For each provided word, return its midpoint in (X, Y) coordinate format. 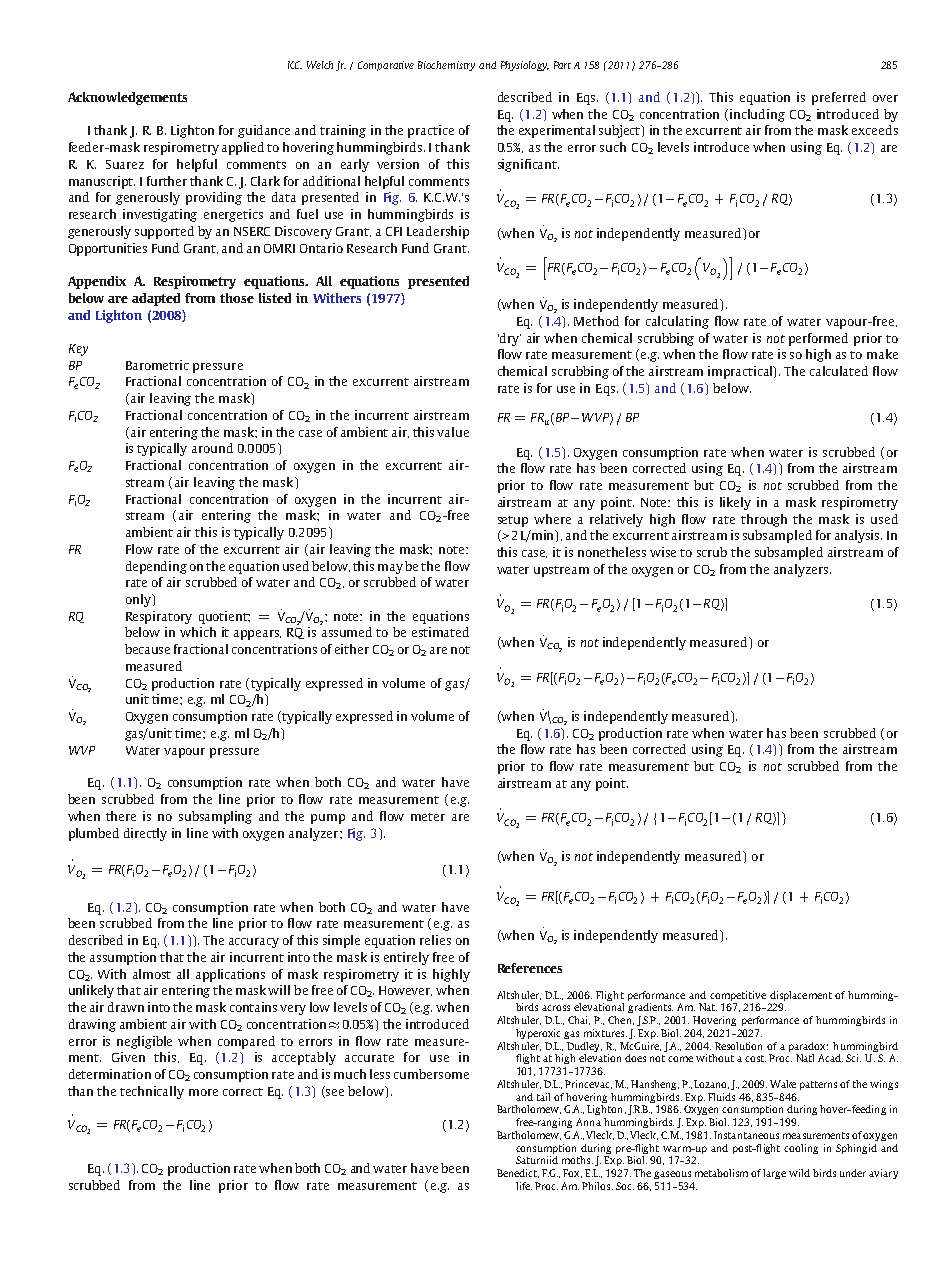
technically (152, 1092)
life (524, 1186)
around (212, 448)
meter (428, 817)
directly (145, 834)
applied (243, 148)
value (453, 432)
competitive (738, 996)
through (764, 520)
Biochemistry (446, 66)
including (757, 115)
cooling (801, 1149)
